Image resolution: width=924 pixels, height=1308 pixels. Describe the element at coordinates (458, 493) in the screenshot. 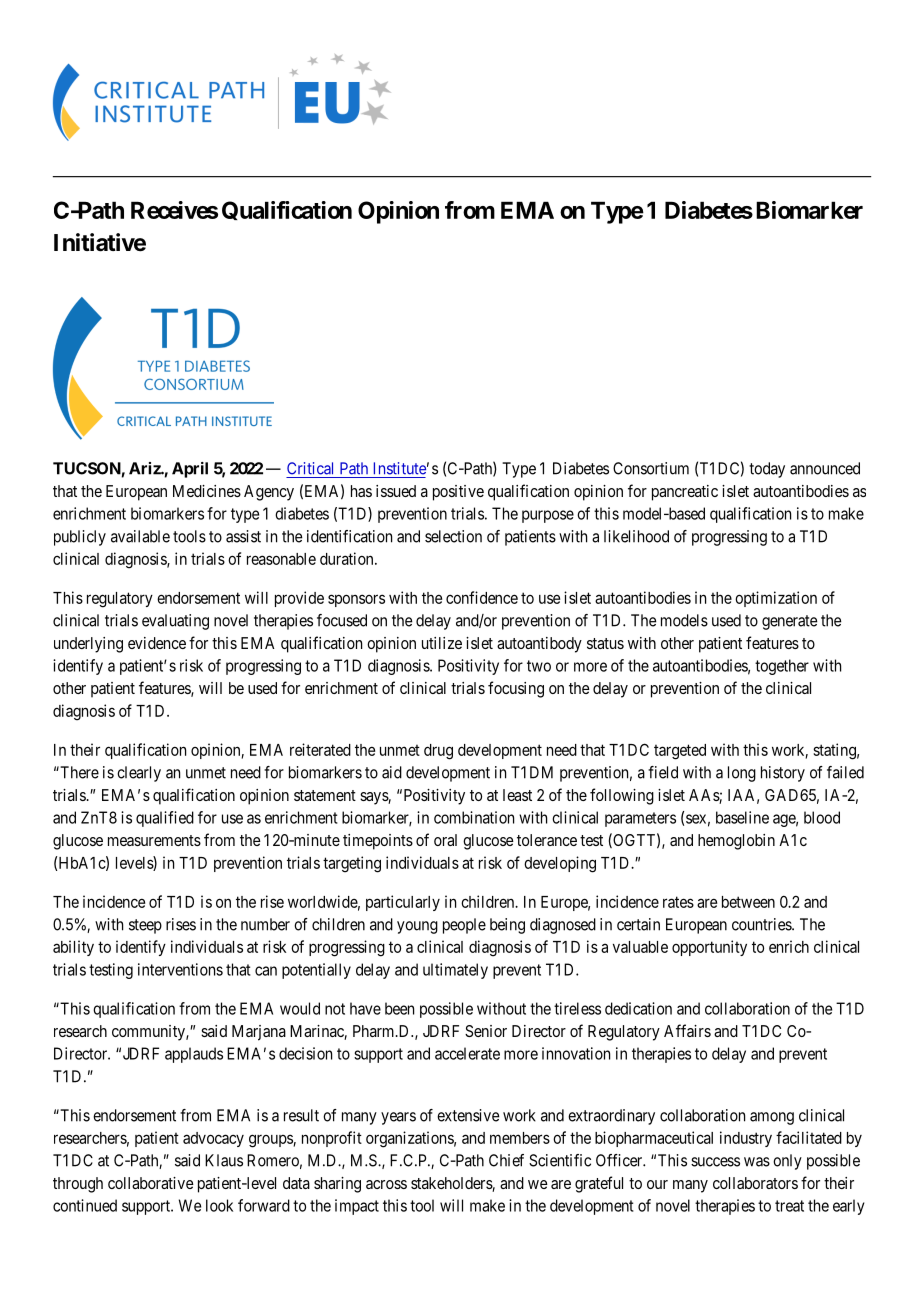

I see `positive` at that location.
